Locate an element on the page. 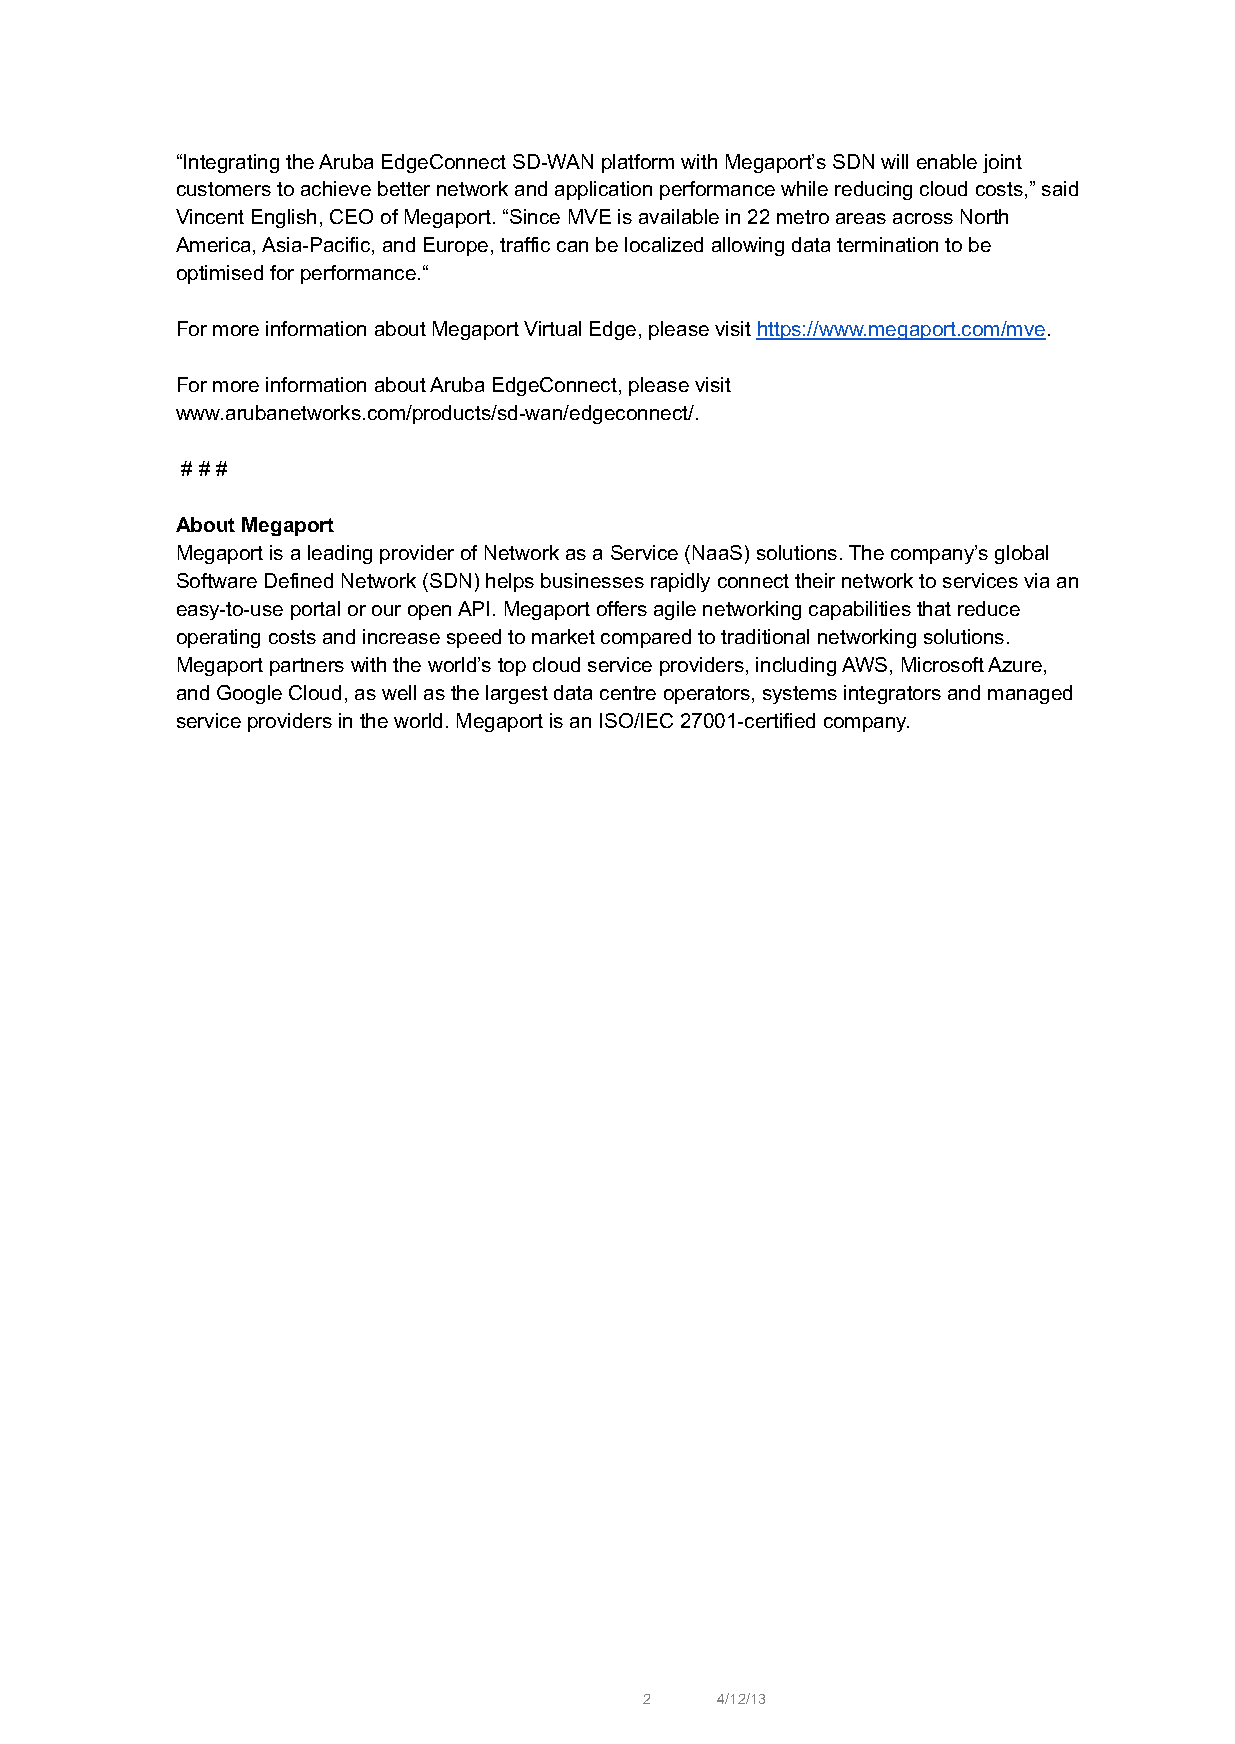  partners is located at coordinates (307, 667).
